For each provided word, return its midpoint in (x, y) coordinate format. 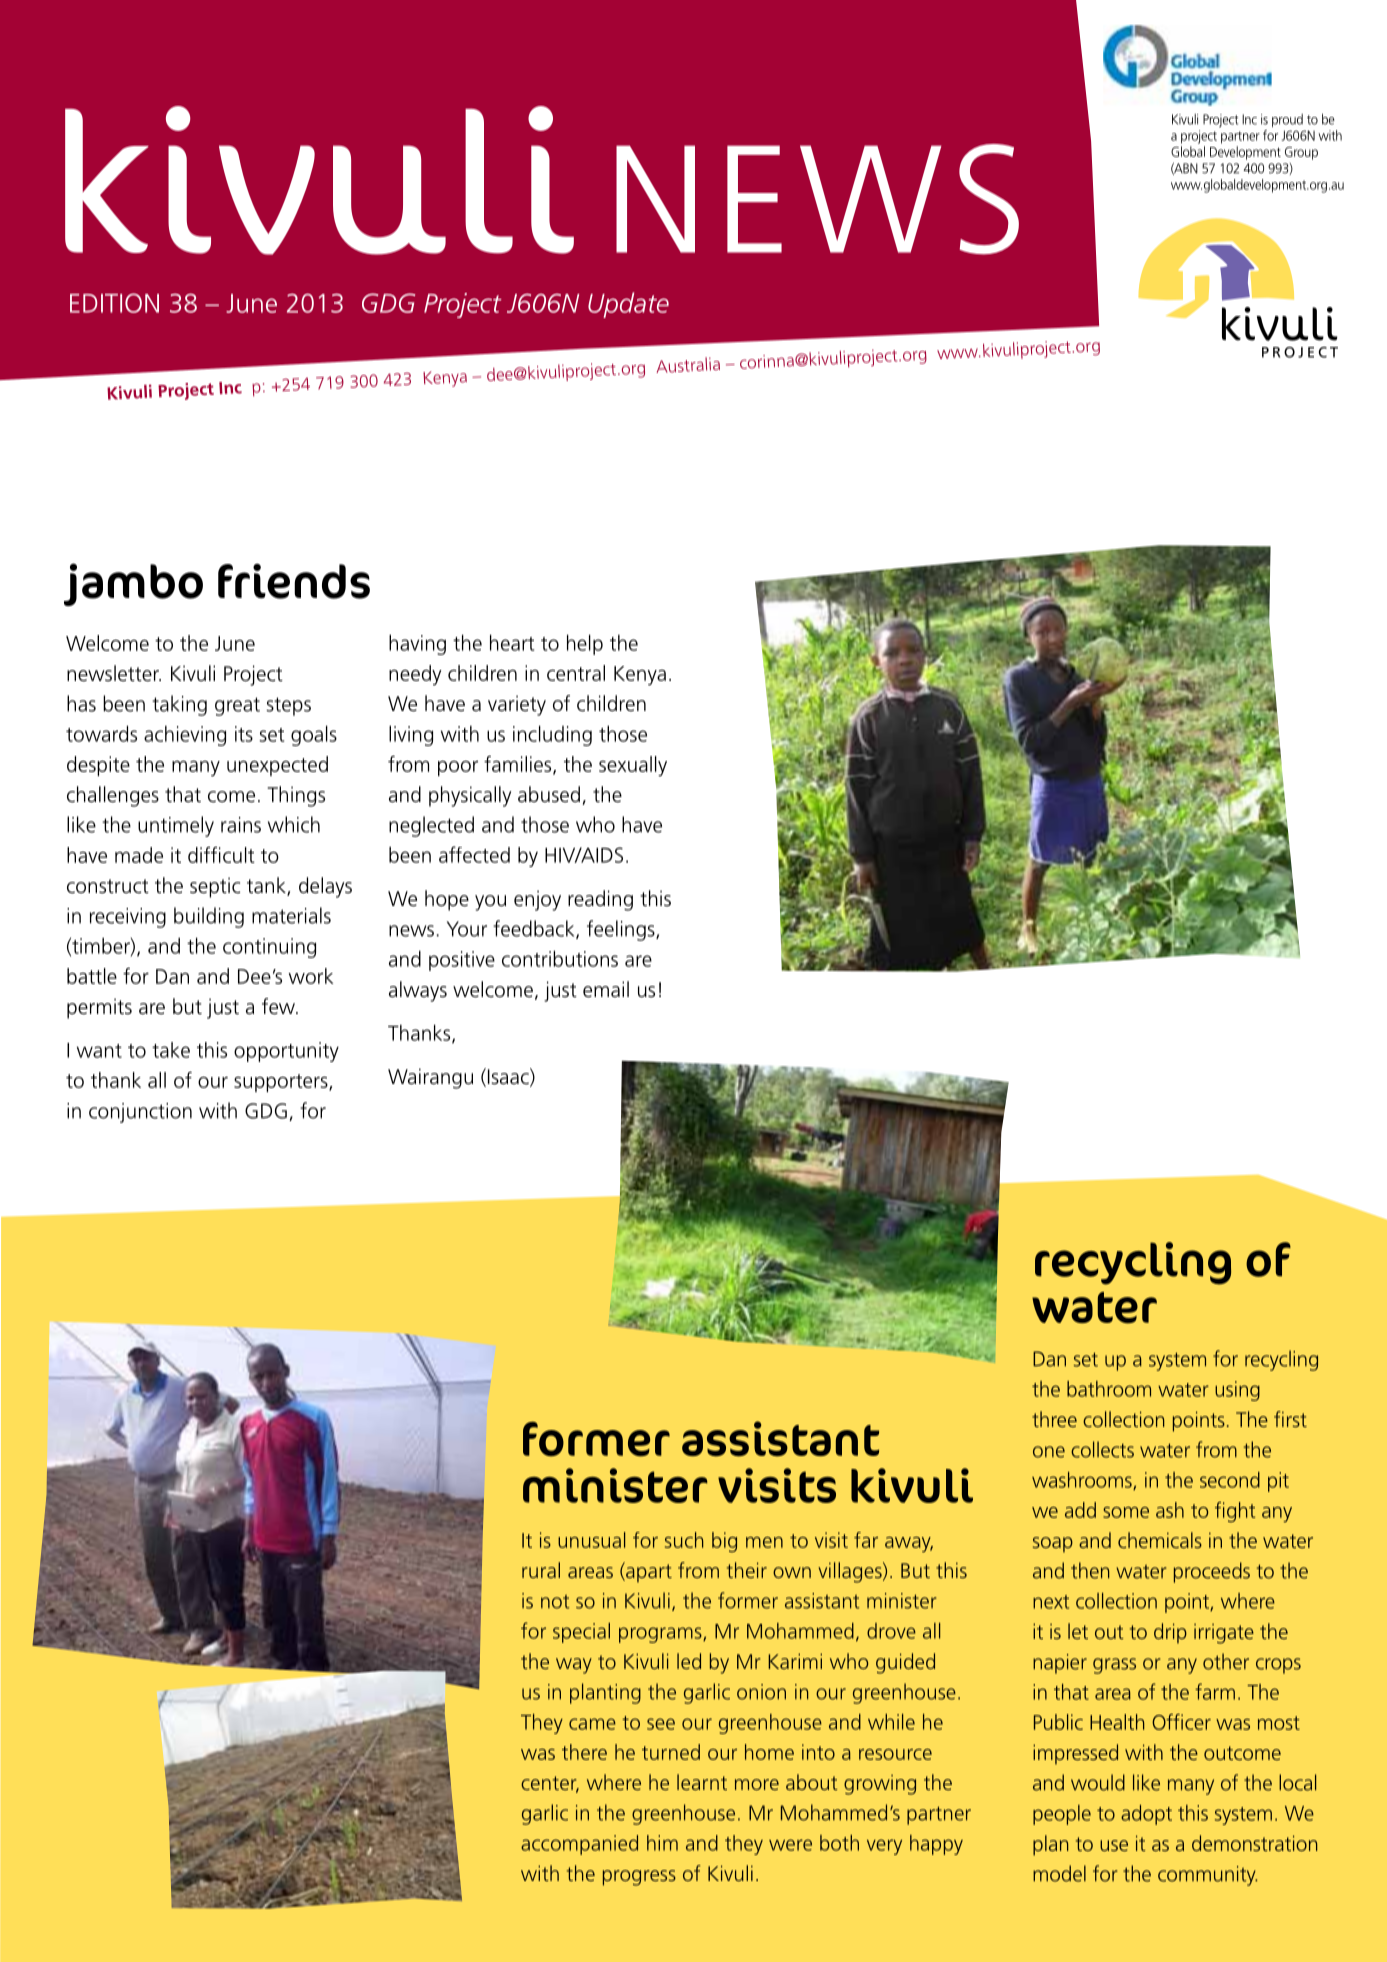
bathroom (1109, 1389)
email (606, 989)
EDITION (114, 303)
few (280, 1006)
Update (628, 305)
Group (1301, 153)
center (550, 1784)
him (662, 1843)
